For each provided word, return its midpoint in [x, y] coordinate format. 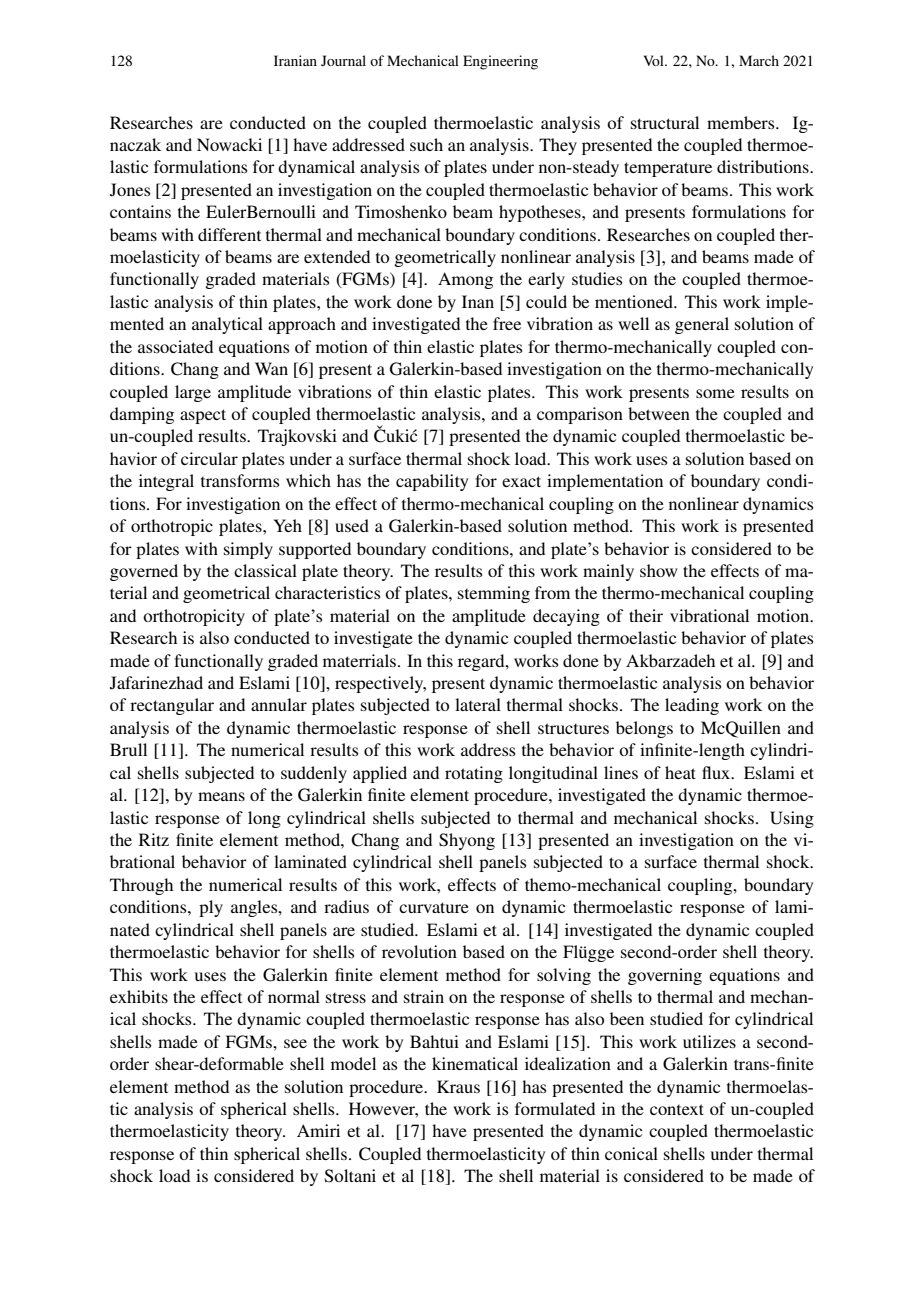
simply [248, 550]
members [742, 122]
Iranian [295, 60]
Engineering [500, 62]
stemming [494, 594]
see [295, 1043]
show [659, 570]
